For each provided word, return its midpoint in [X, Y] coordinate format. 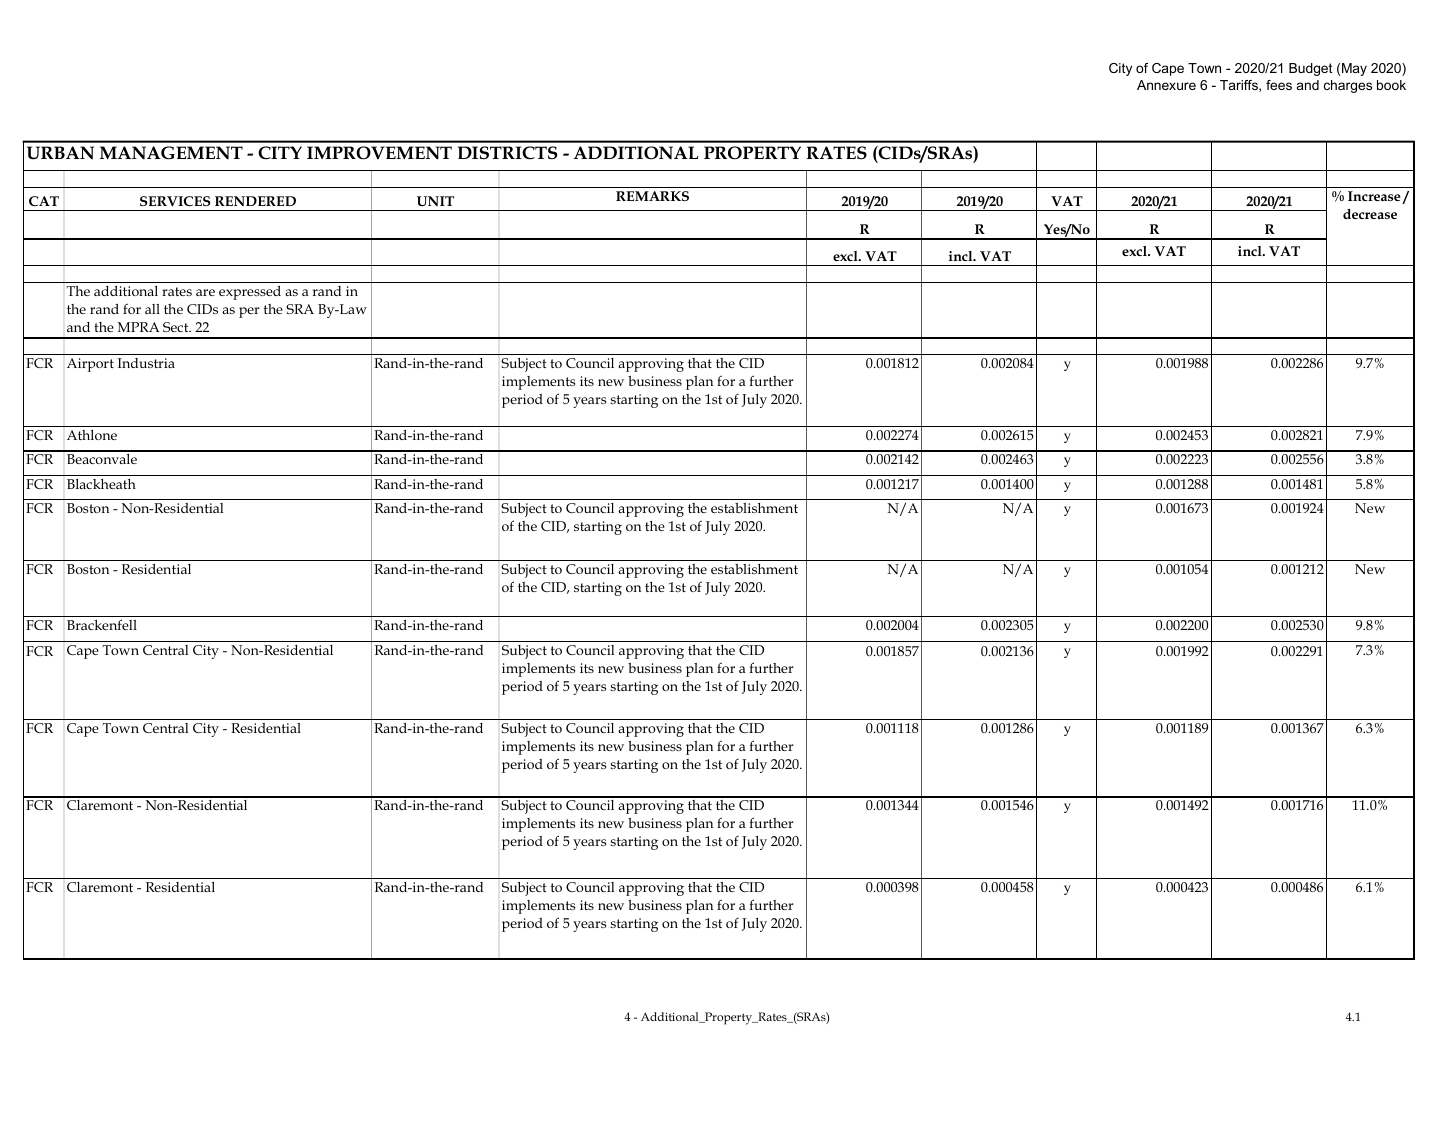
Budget [1310, 69]
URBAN [60, 153]
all [152, 309]
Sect [177, 327]
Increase [1375, 197]
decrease [1370, 214]
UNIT [435, 201]
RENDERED [255, 201]
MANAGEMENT [171, 153]
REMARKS [652, 196]
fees [1279, 85]
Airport [90, 365]
